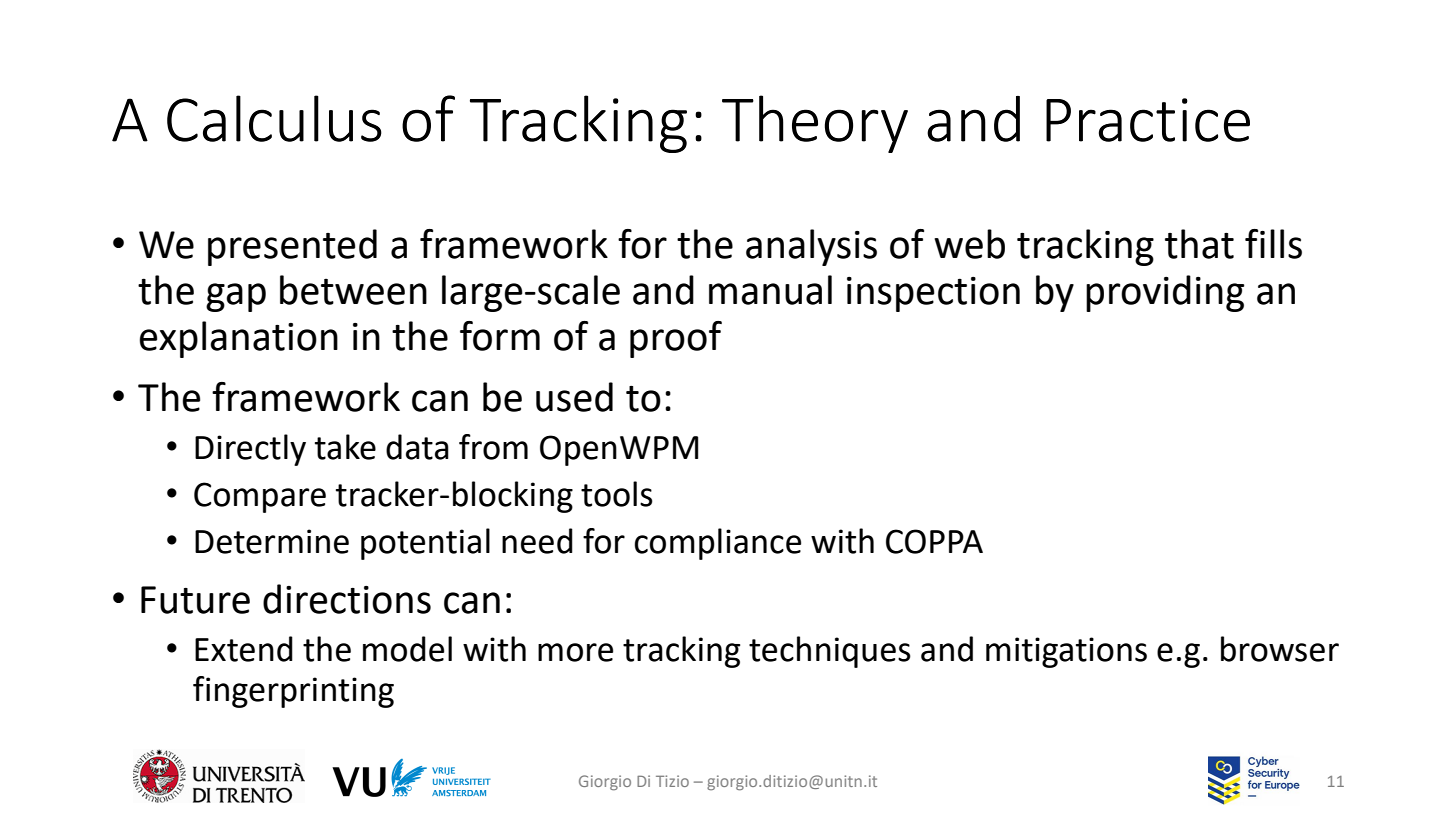  Describe the element at coordinates (574, 397) in the document. I see `used` at that location.
